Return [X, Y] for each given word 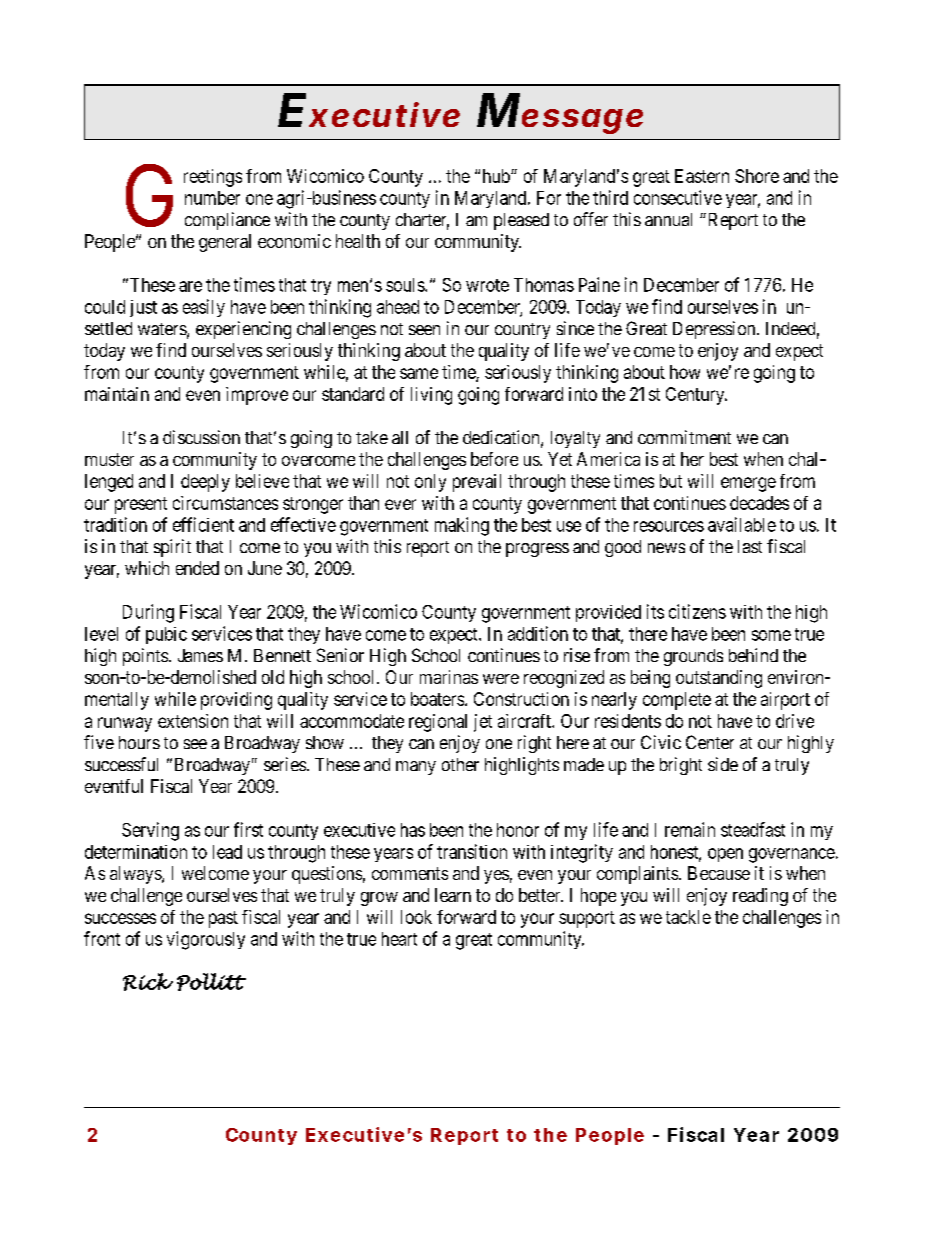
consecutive [678, 197]
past [223, 919]
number [212, 198]
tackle [688, 917]
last [750, 546]
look [416, 917]
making [462, 526]
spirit [172, 548]
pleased [521, 221]
